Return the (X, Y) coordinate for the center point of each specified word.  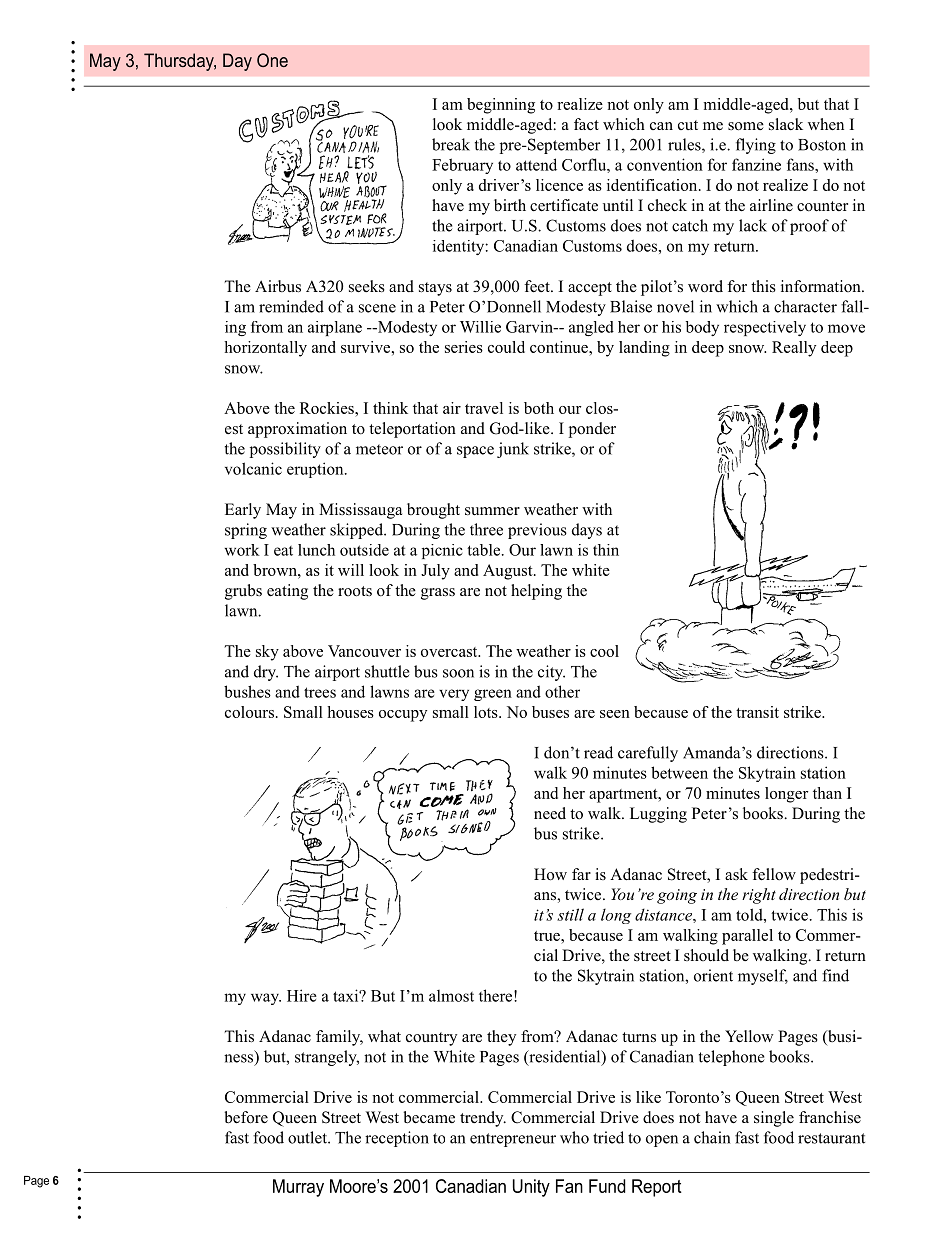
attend (536, 164)
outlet (308, 1137)
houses (350, 712)
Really (794, 349)
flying (756, 146)
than (827, 793)
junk (513, 450)
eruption (316, 470)
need (550, 813)
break (451, 144)
